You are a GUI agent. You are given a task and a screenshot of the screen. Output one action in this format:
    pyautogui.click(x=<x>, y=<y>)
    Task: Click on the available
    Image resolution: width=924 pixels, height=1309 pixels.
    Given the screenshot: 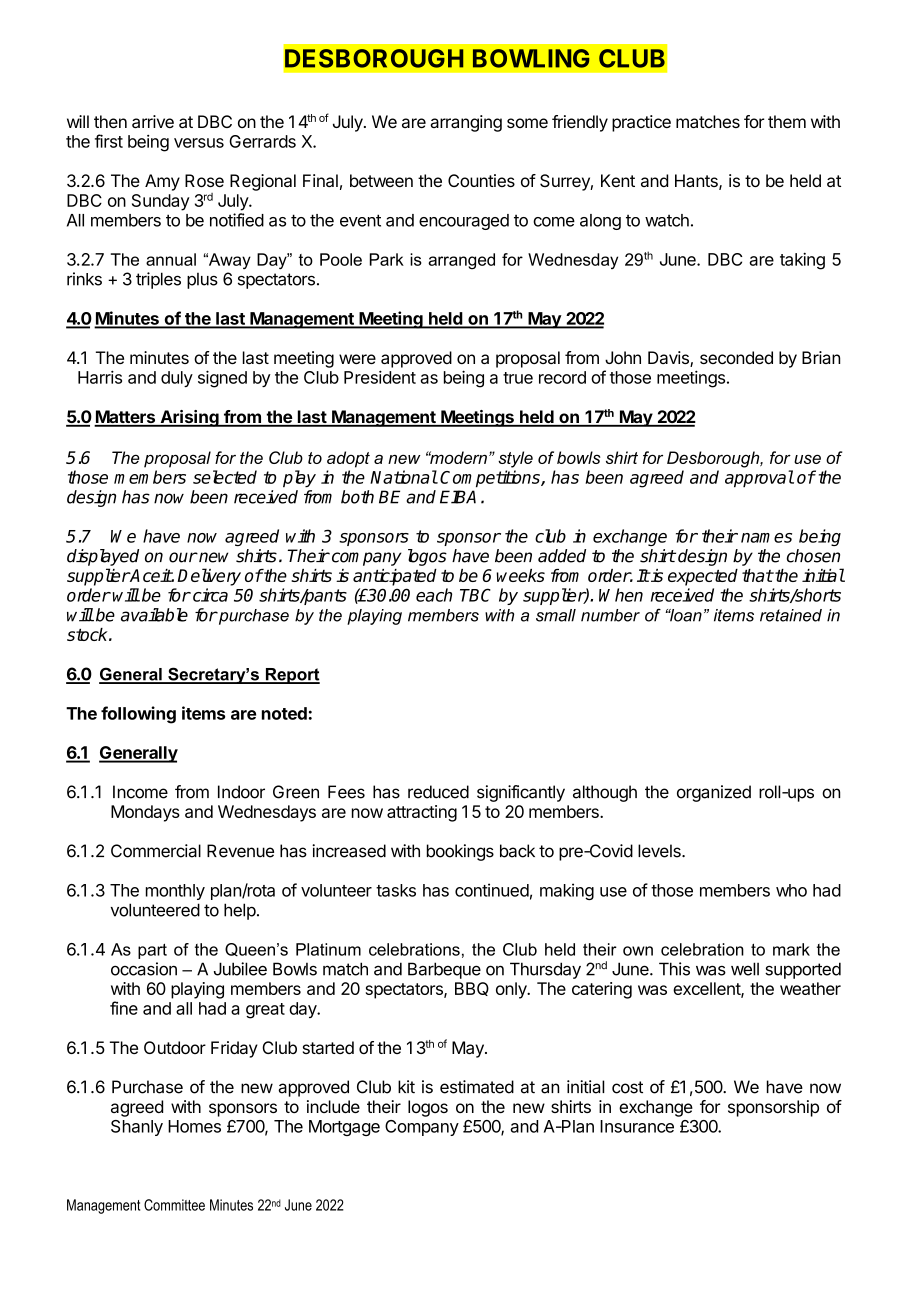 What is the action you would take?
    pyautogui.click(x=154, y=615)
